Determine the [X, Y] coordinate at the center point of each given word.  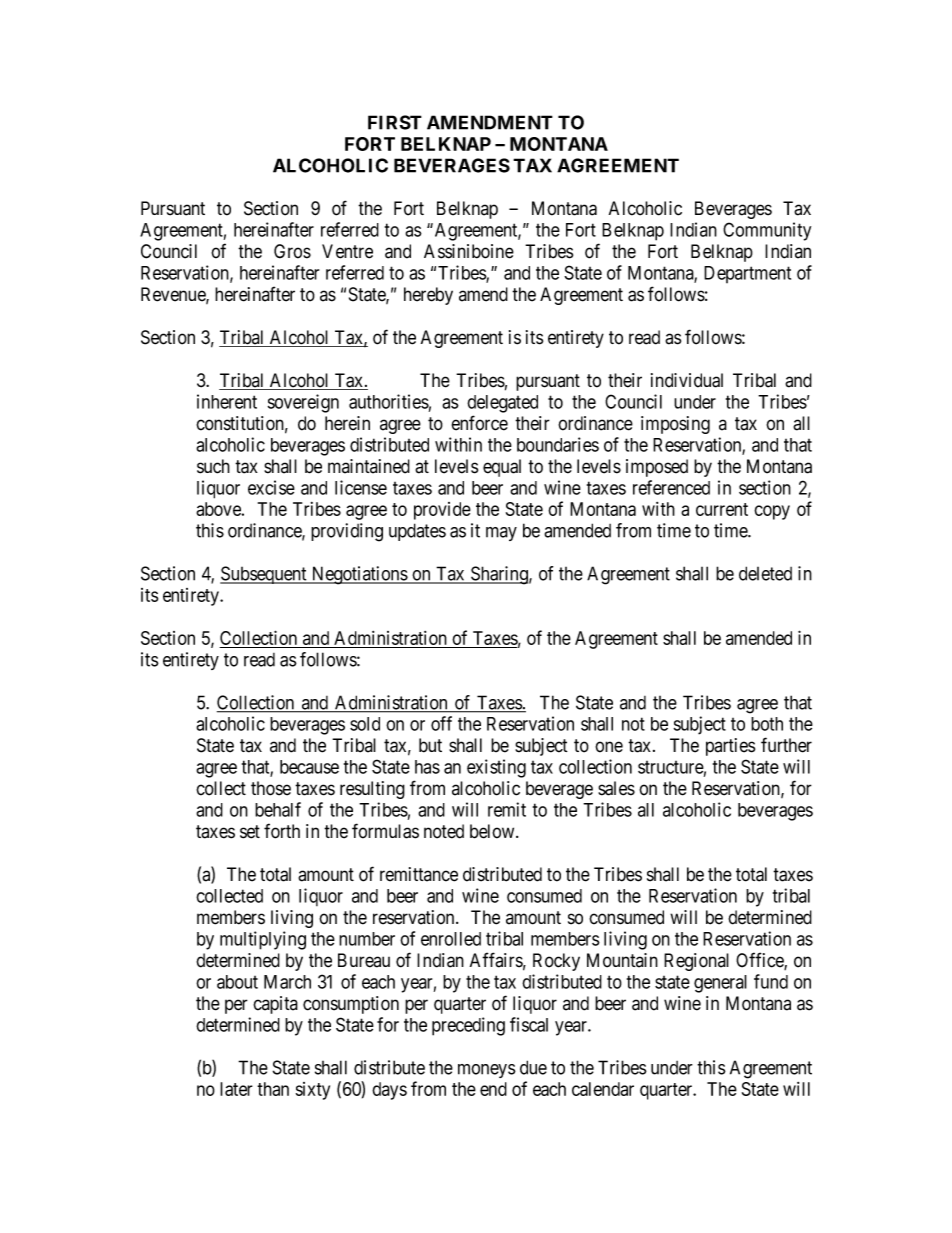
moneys [487, 1071]
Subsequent [264, 575]
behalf [278, 809]
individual [687, 380]
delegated [502, 404]
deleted [765, 573]
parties [730, 747]
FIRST [395, 122]
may [501, 534]
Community [767, 231]
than [273, 1089]
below [493, 831]
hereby [428, 296]
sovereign [303, 403]
